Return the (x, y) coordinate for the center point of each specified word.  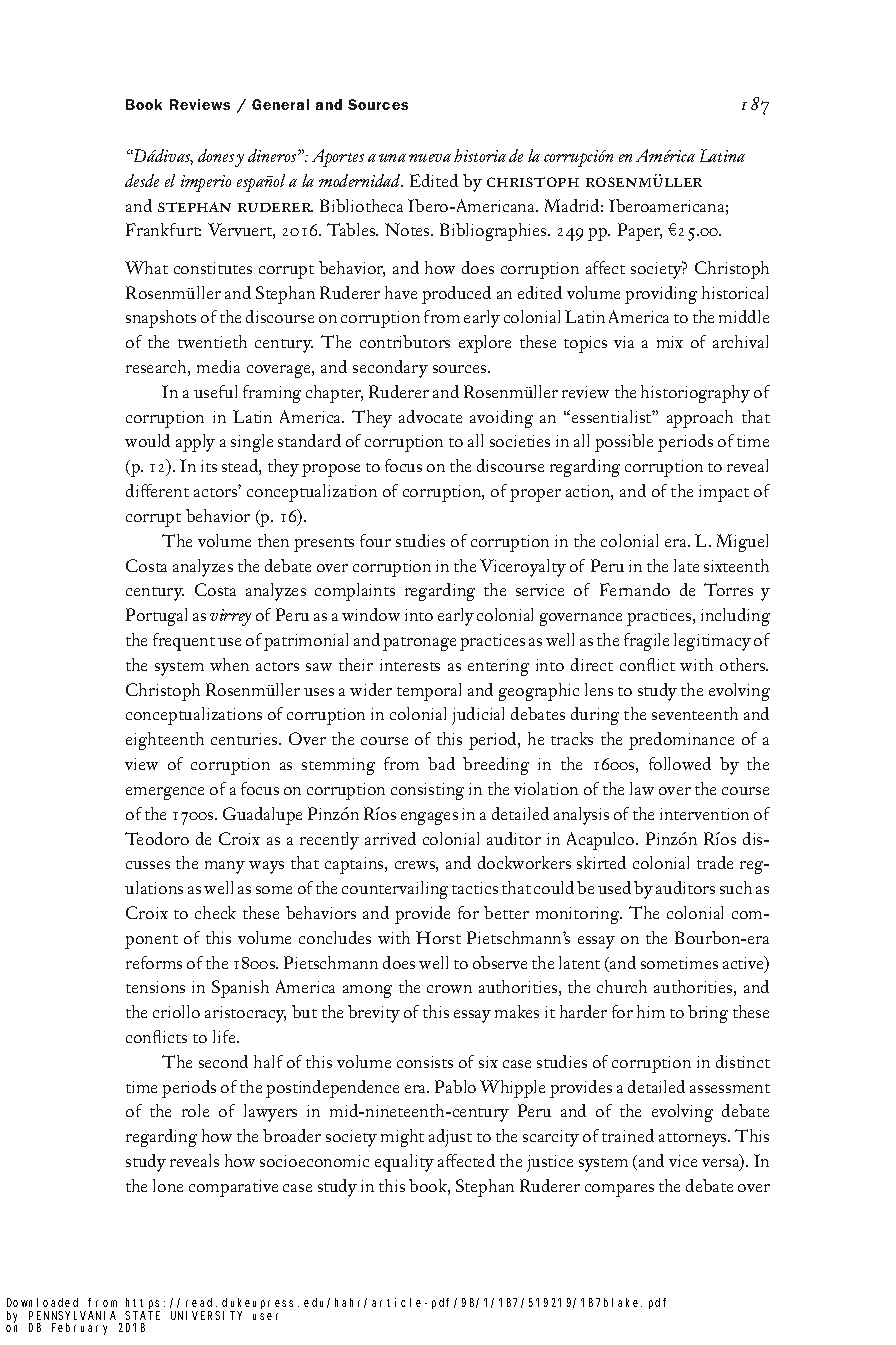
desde (142, 180)
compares (619, 1190)
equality (404, 1163)
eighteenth (165, 741)
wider (371, 689)
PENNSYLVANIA (72, 1315)
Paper (640, 232)
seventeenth (695, 713)
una (392, 158)
